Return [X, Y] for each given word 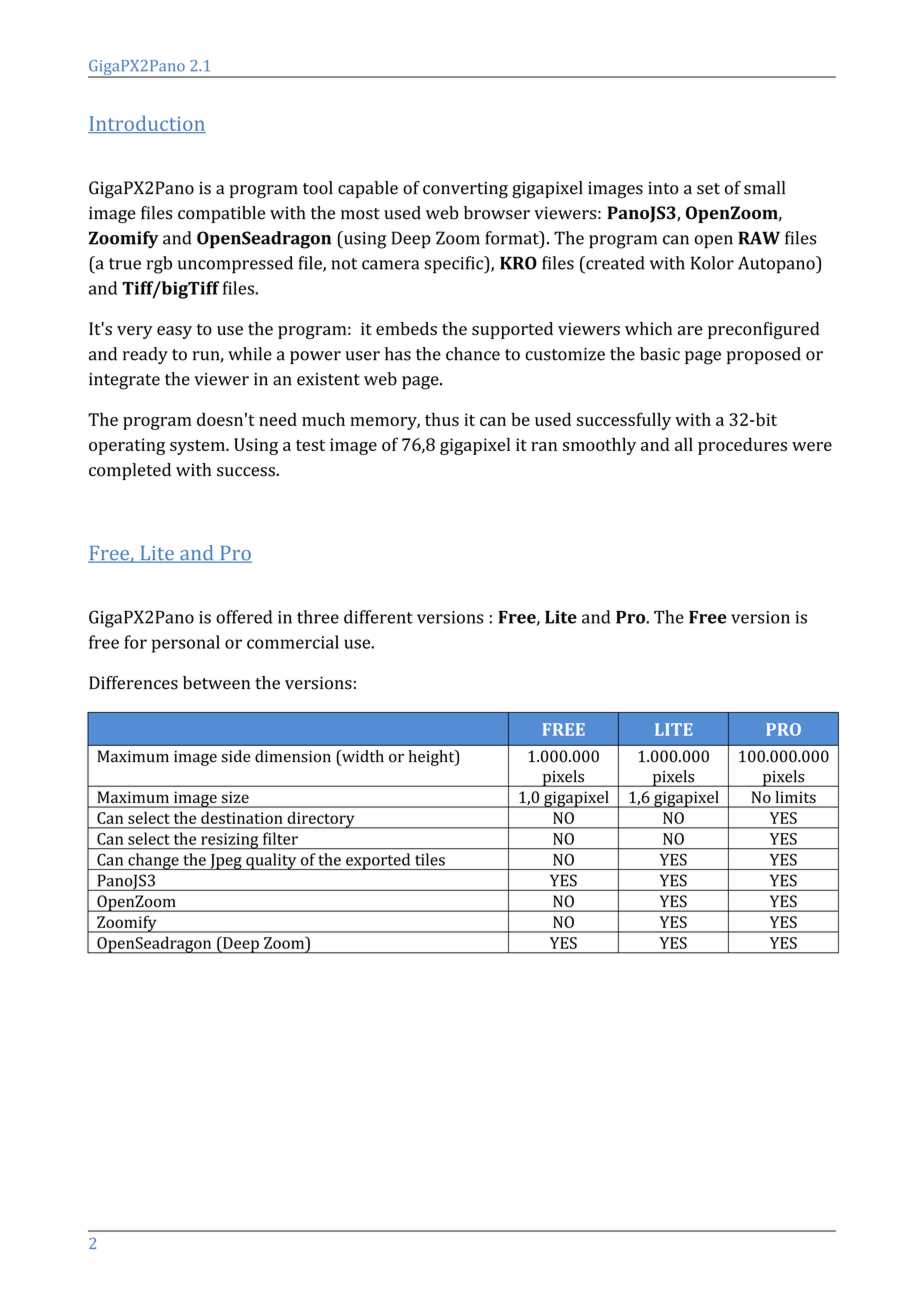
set [708, 189]
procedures [742, 446]
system [198, 447]
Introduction [147, 124]
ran [544, 446]
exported [378, 861]
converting [465, 190]
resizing [230, 841]
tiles [430, 859]
